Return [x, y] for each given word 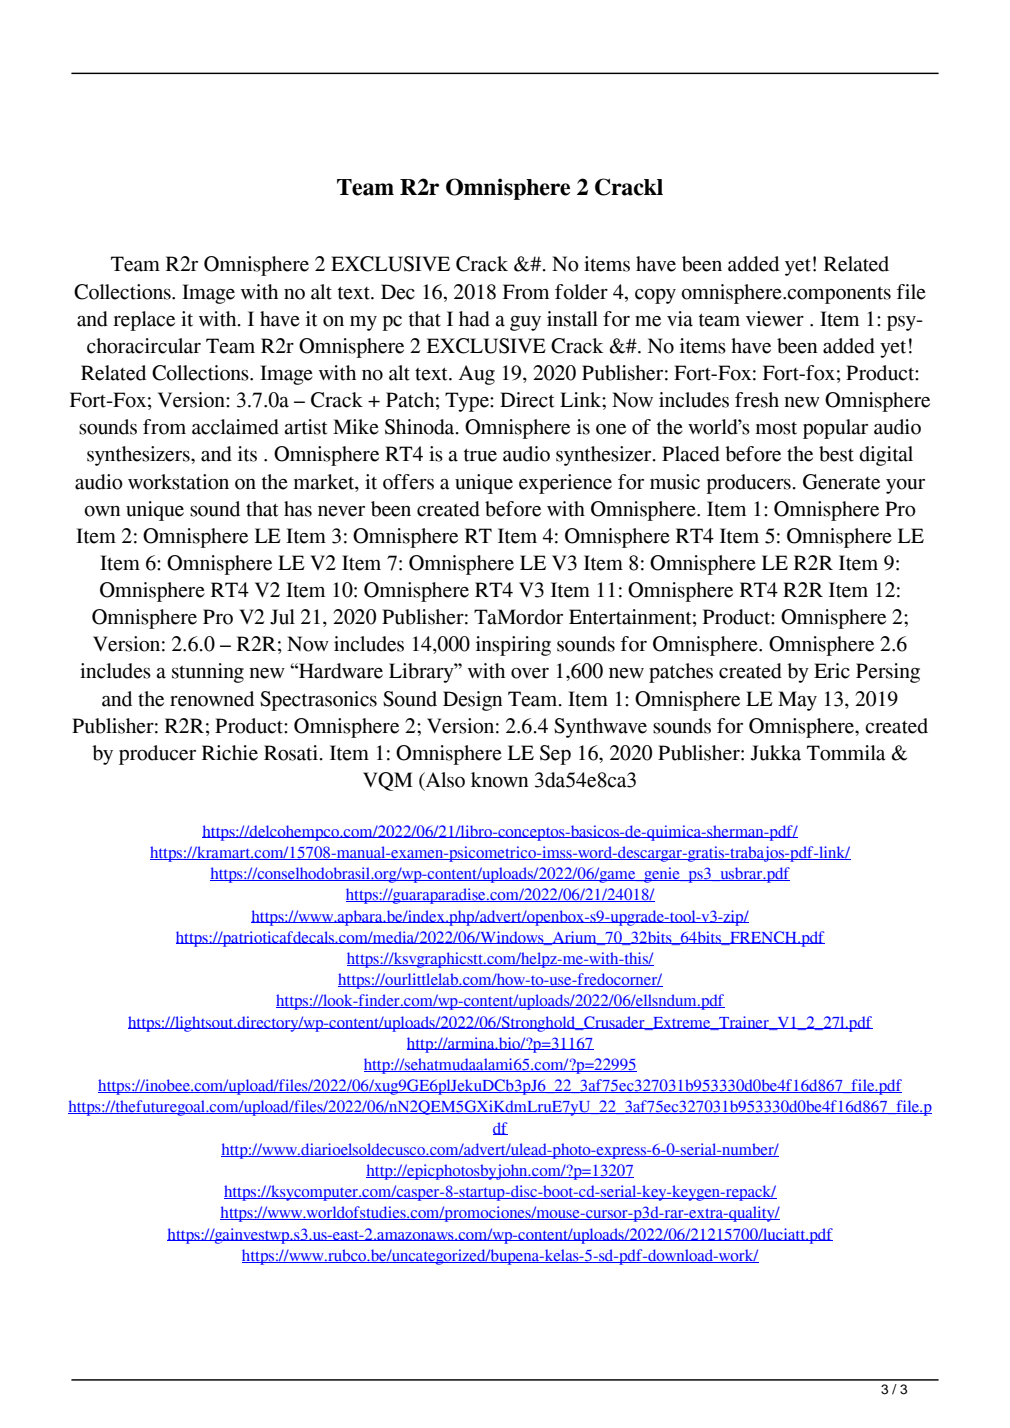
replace [144, 321]
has [298, 509]
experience [565, 484]
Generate [841, 482]
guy [525, 323]
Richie [230, 753]
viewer [775, 319]
